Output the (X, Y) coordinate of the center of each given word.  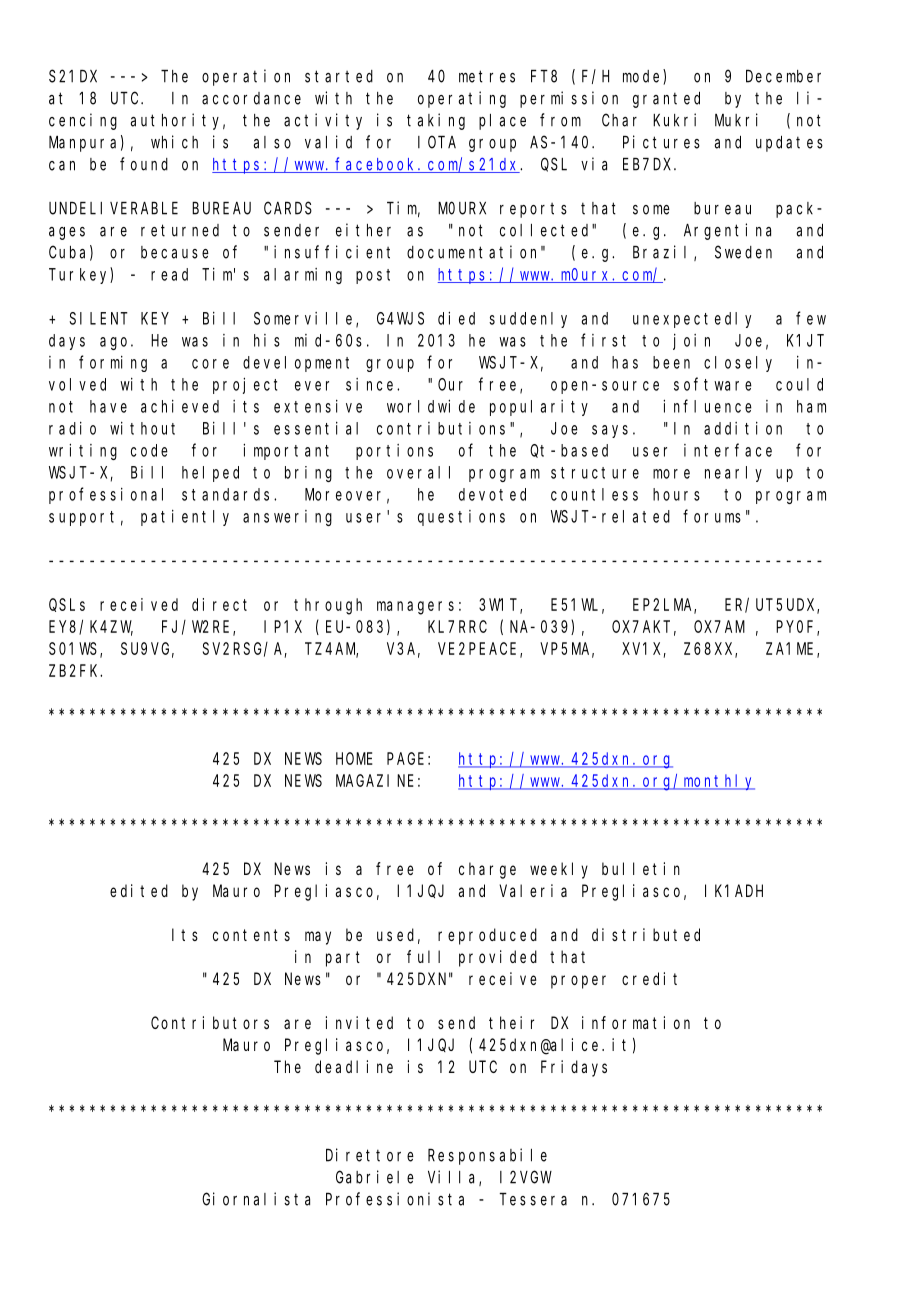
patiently (185, 518)
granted (666, 100)
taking (436, 121)
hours (676, 494)
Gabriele (375, 1177)
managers (415, 608)
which (174, 142)
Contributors (210, 1022)
